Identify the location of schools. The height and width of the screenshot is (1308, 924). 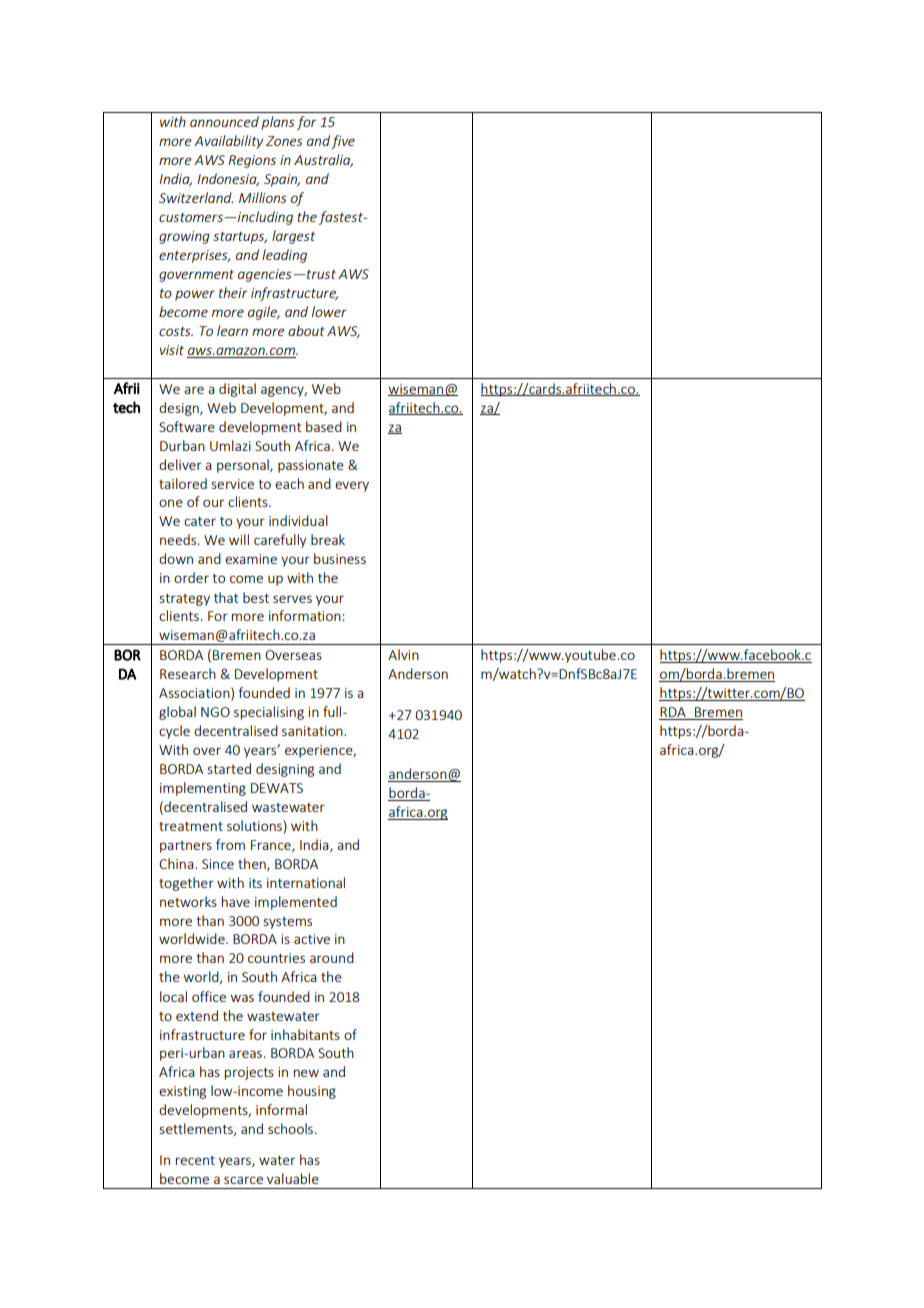
(290, 1128).
